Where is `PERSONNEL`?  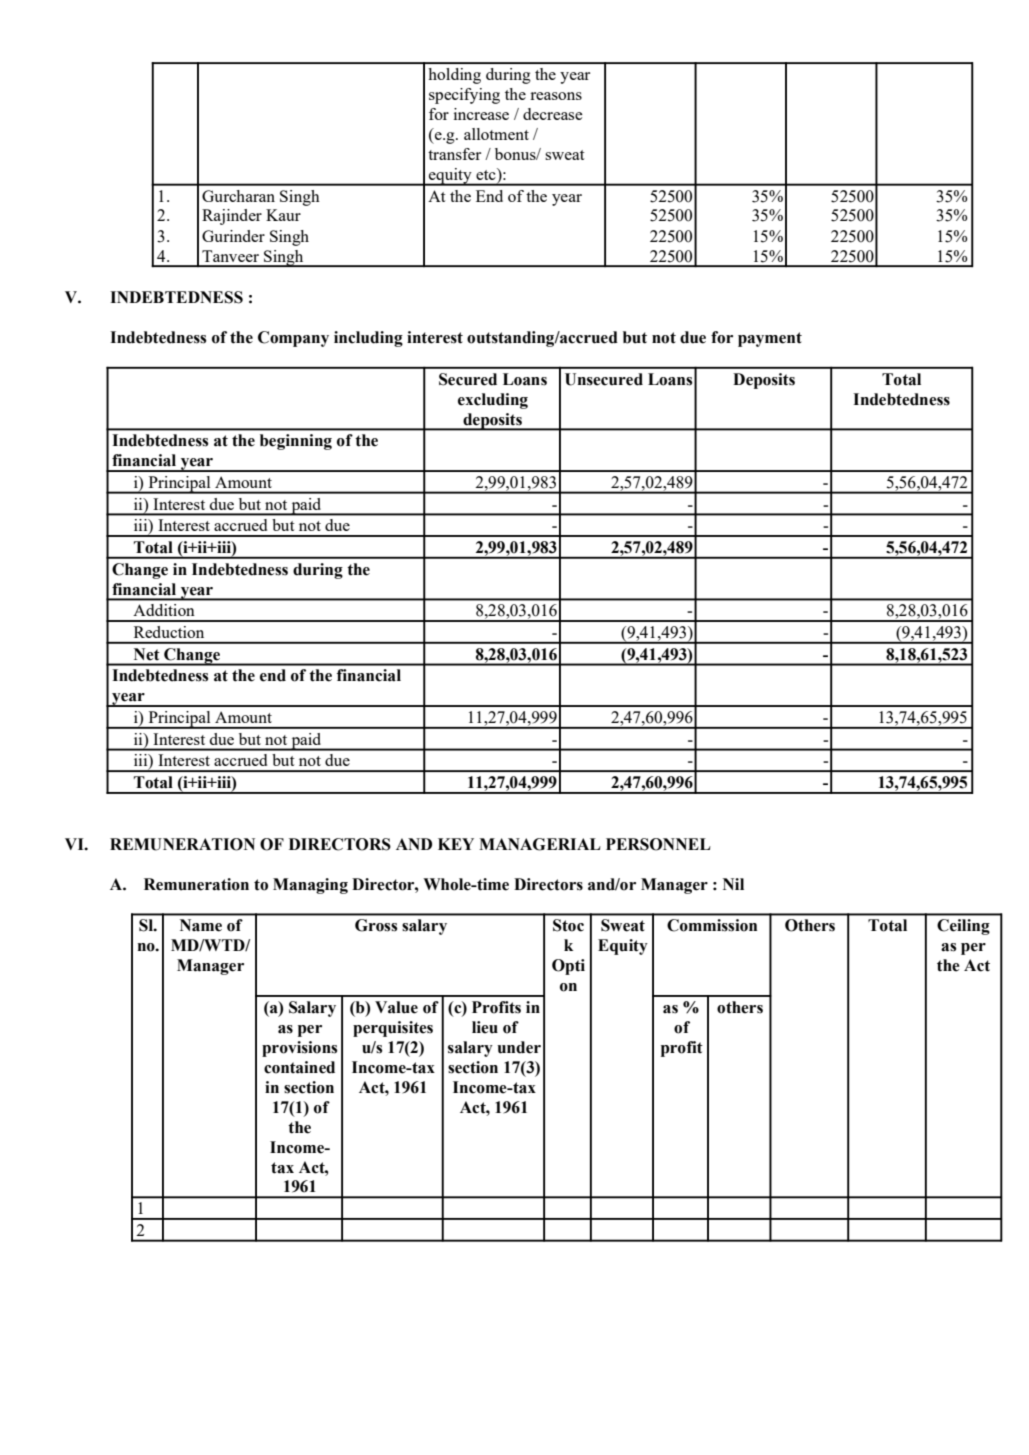
PERSONNEL is located at coordinates (658, 844).
